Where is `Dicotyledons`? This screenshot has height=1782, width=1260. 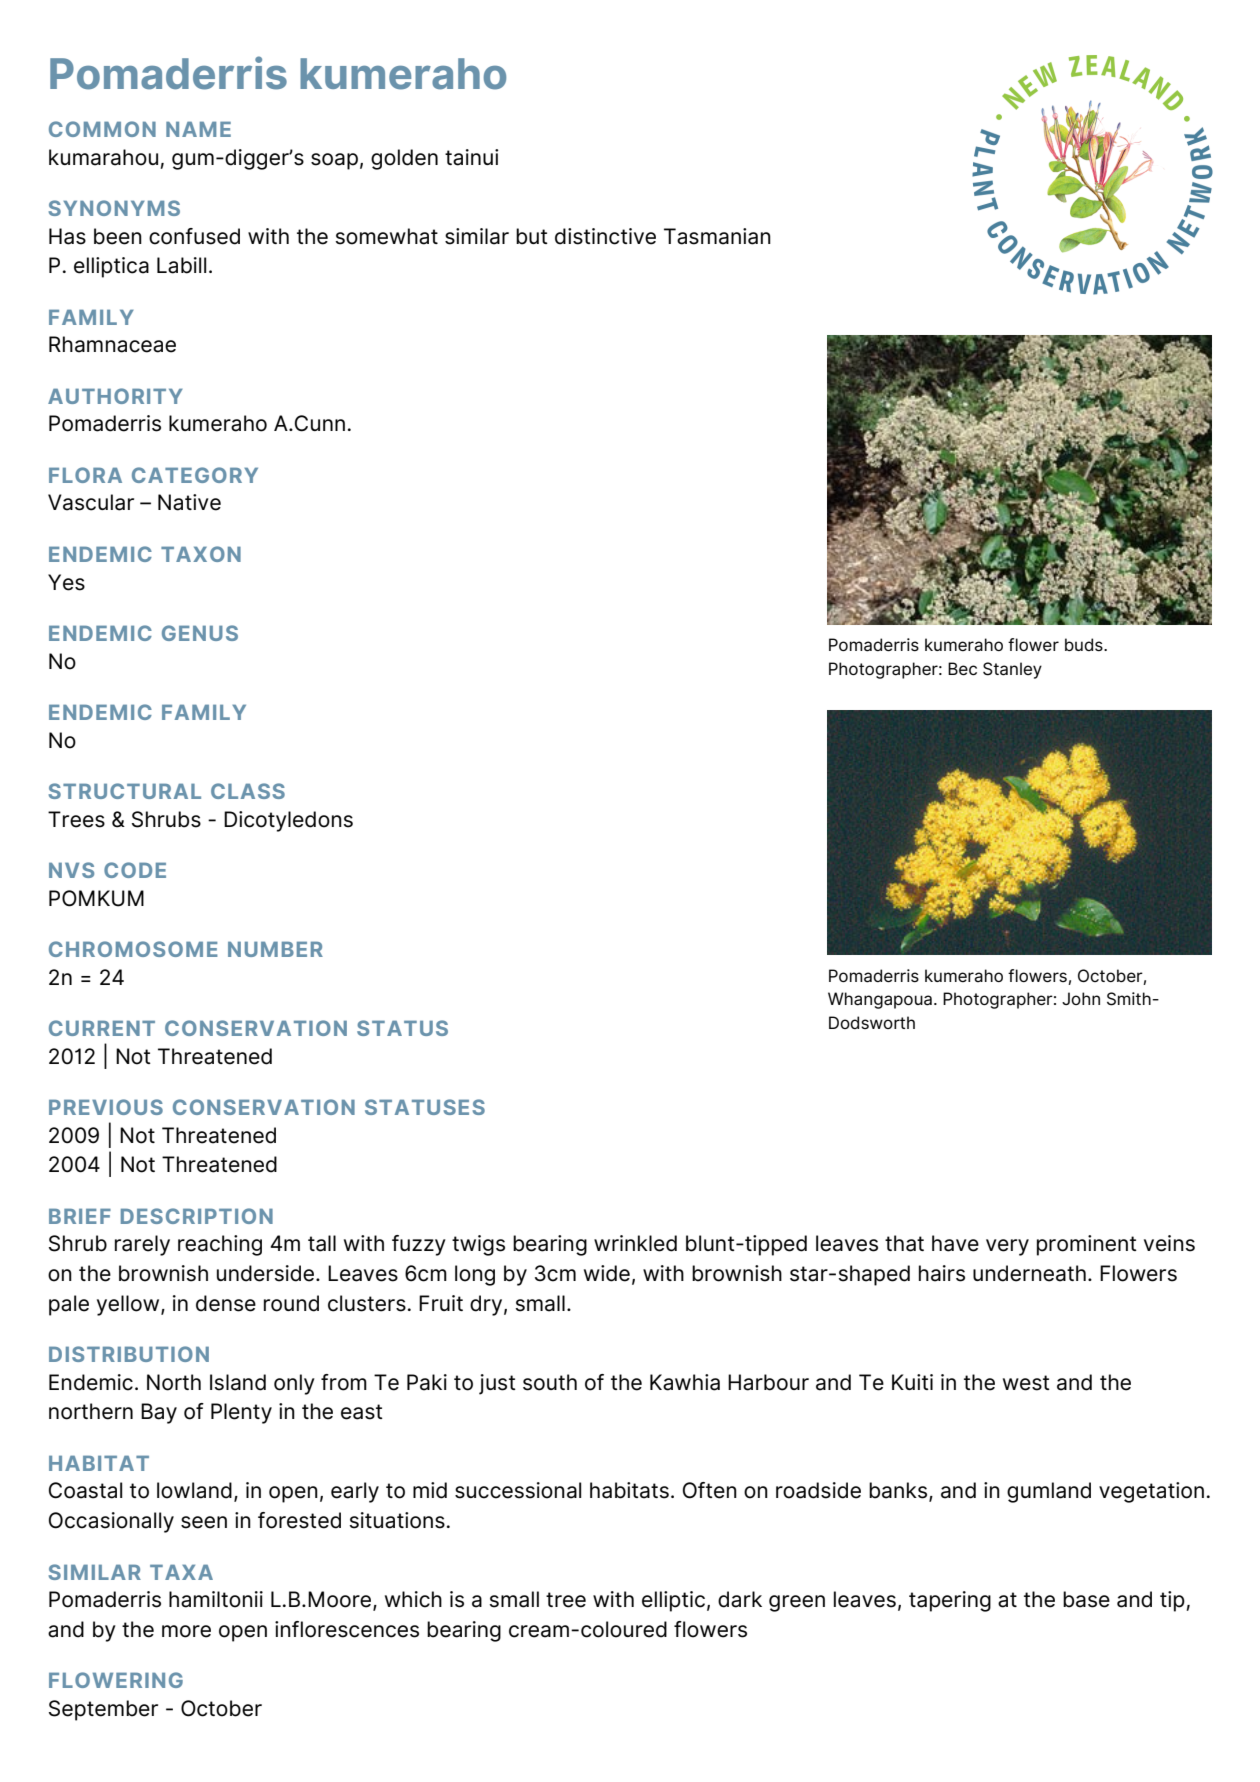 Dicotyledons is located at coordinates (288, 821).
